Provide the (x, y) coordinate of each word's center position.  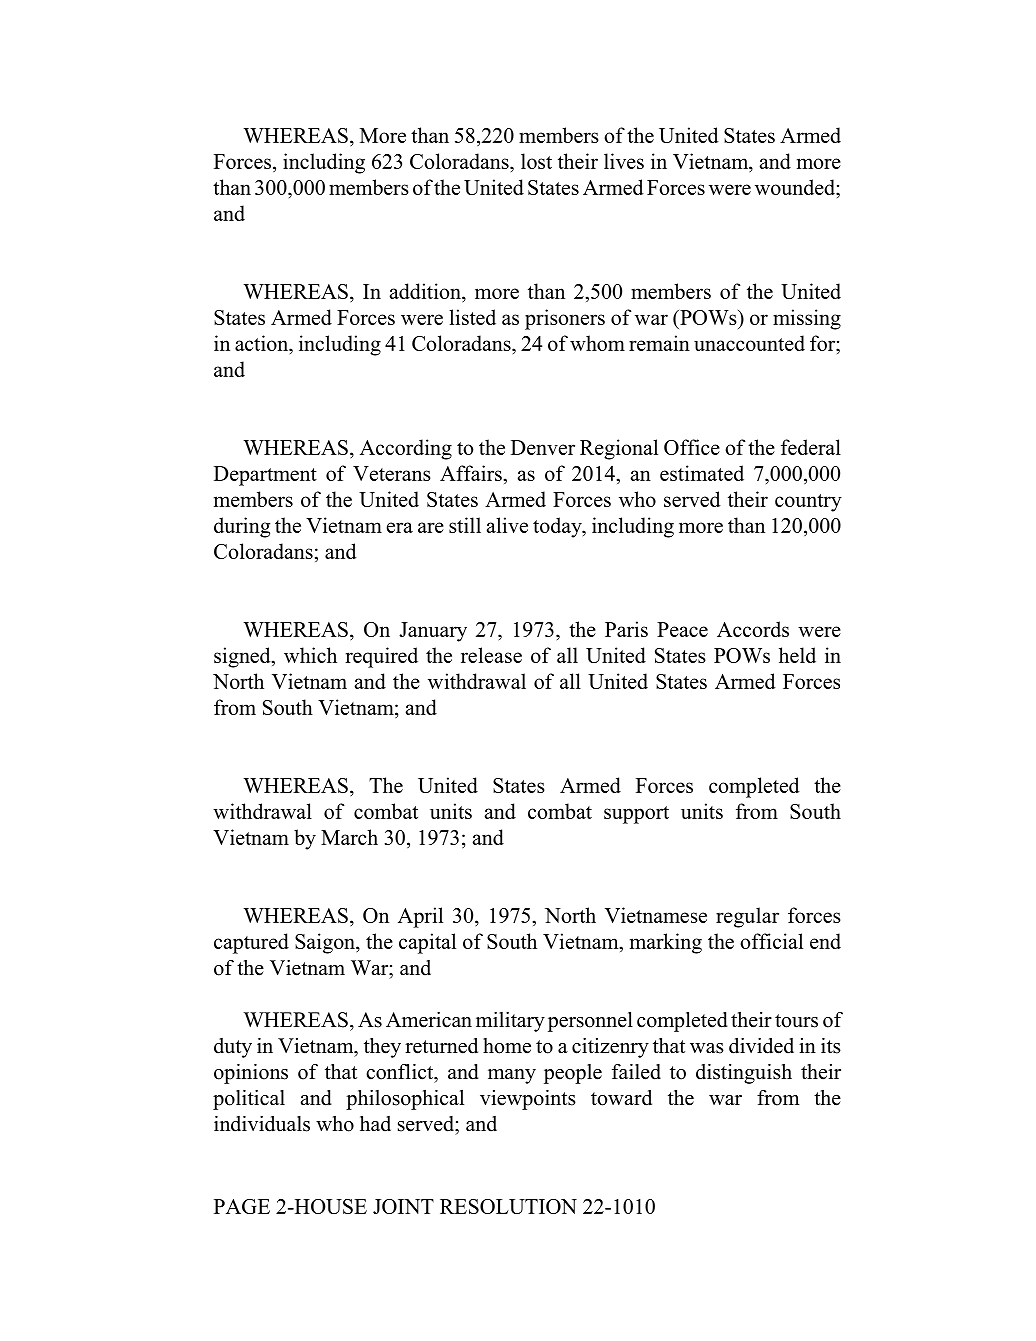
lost (536, 161)
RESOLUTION (508, 1206)
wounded (796, 187)
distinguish (744, 1074)
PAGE (242, 1206)
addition (426, 291)
